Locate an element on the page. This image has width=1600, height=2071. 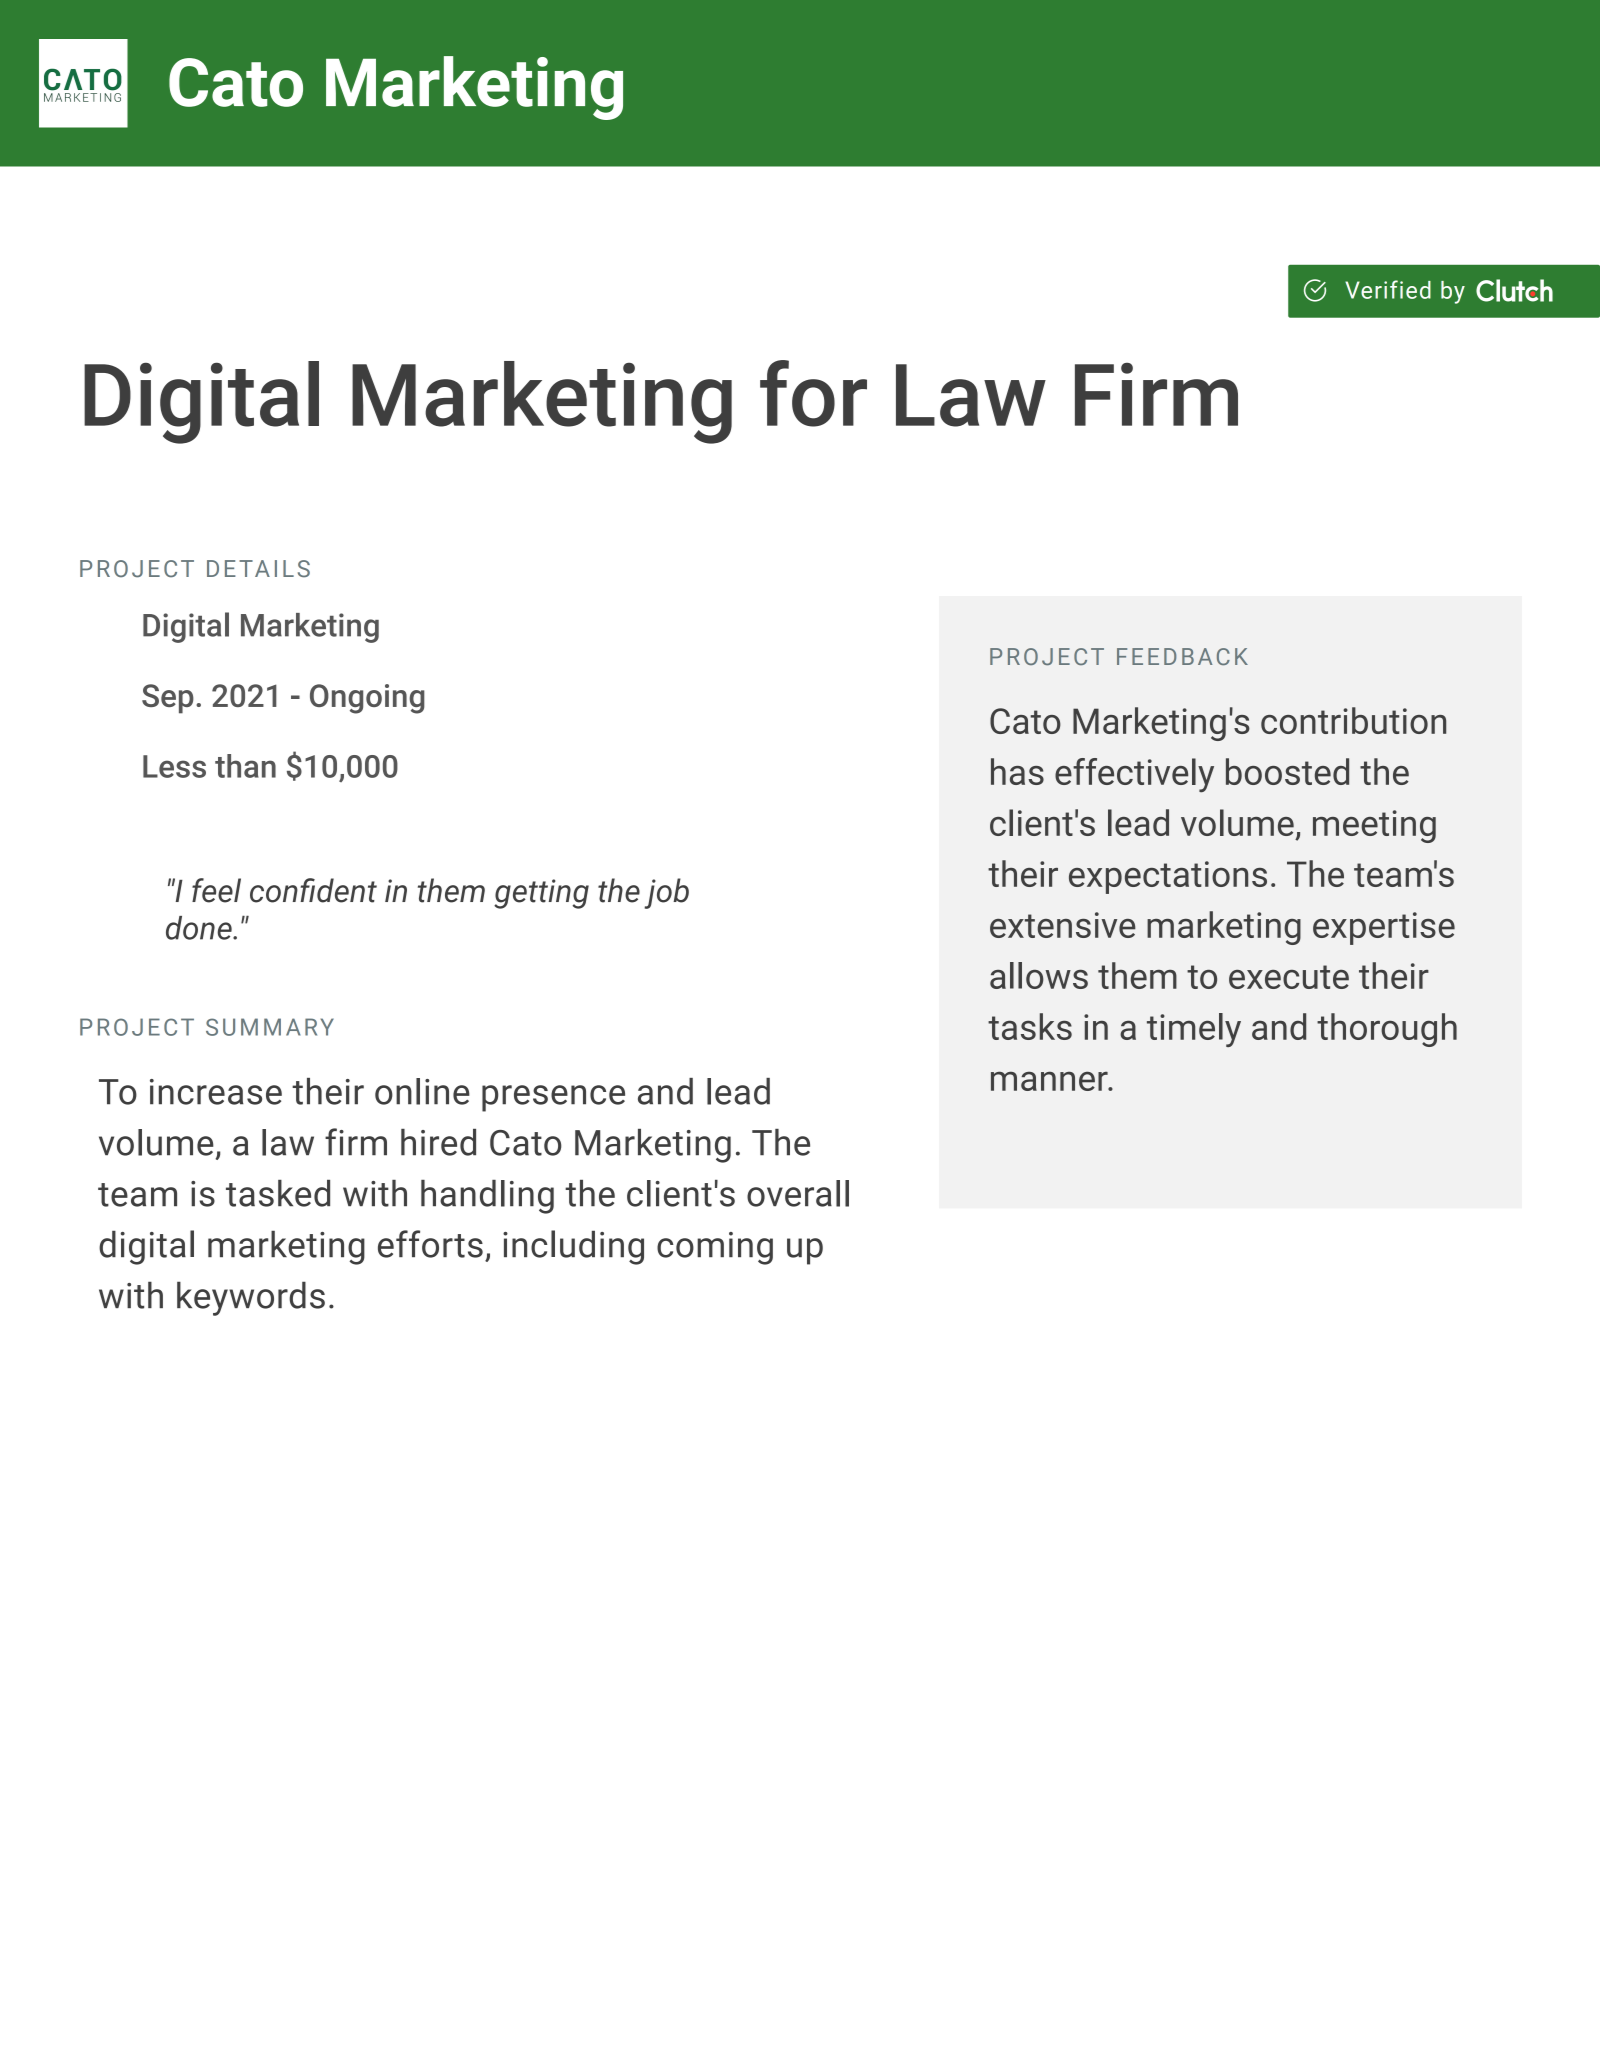
contribution is located at coordinates (1353, 720).
